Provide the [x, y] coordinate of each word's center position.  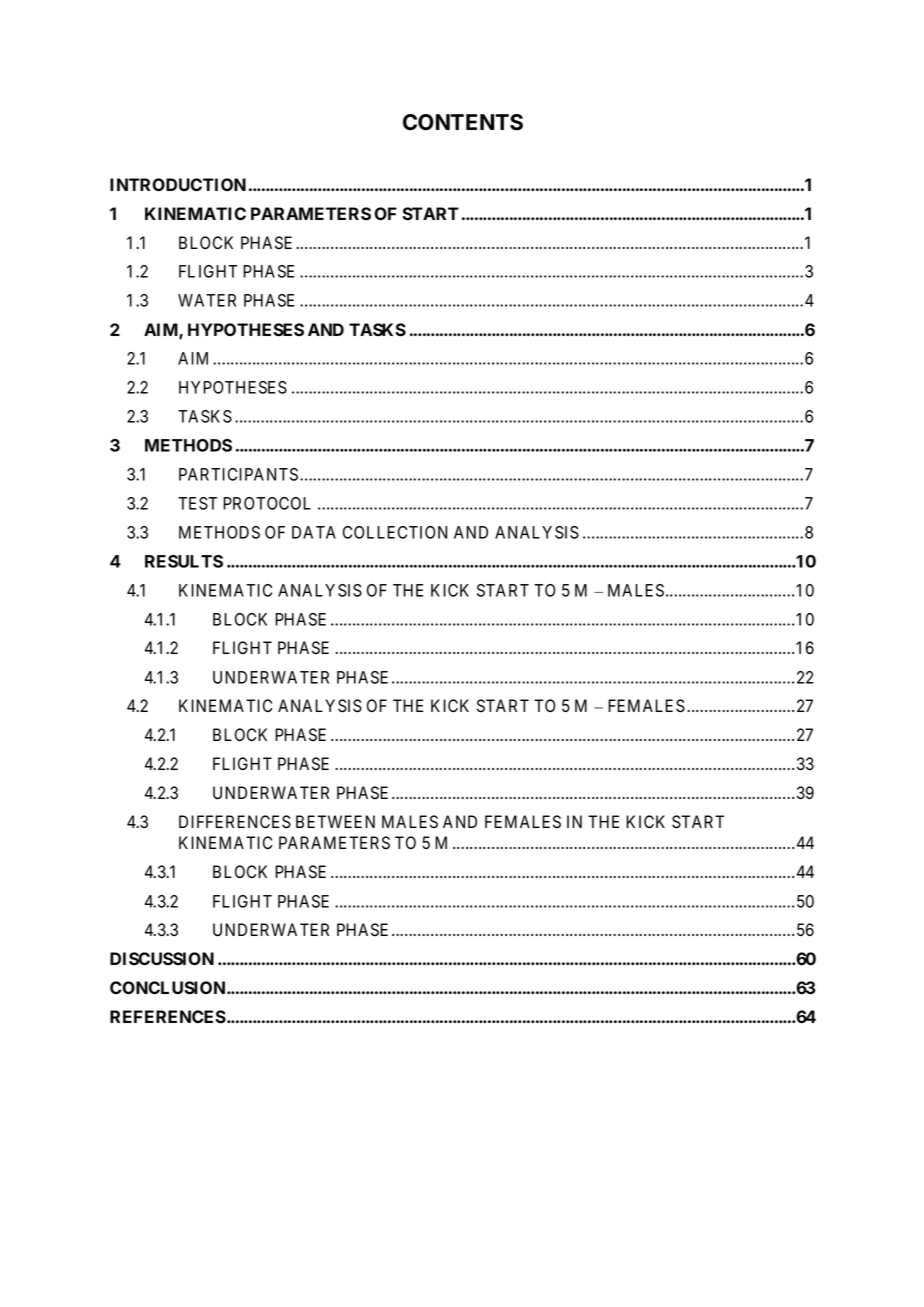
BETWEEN [335, 821]
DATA [314, 532]
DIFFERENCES [235, 822]
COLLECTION [395, 532]
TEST [197, 503]
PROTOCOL [267, 503]
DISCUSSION [162, 959]
